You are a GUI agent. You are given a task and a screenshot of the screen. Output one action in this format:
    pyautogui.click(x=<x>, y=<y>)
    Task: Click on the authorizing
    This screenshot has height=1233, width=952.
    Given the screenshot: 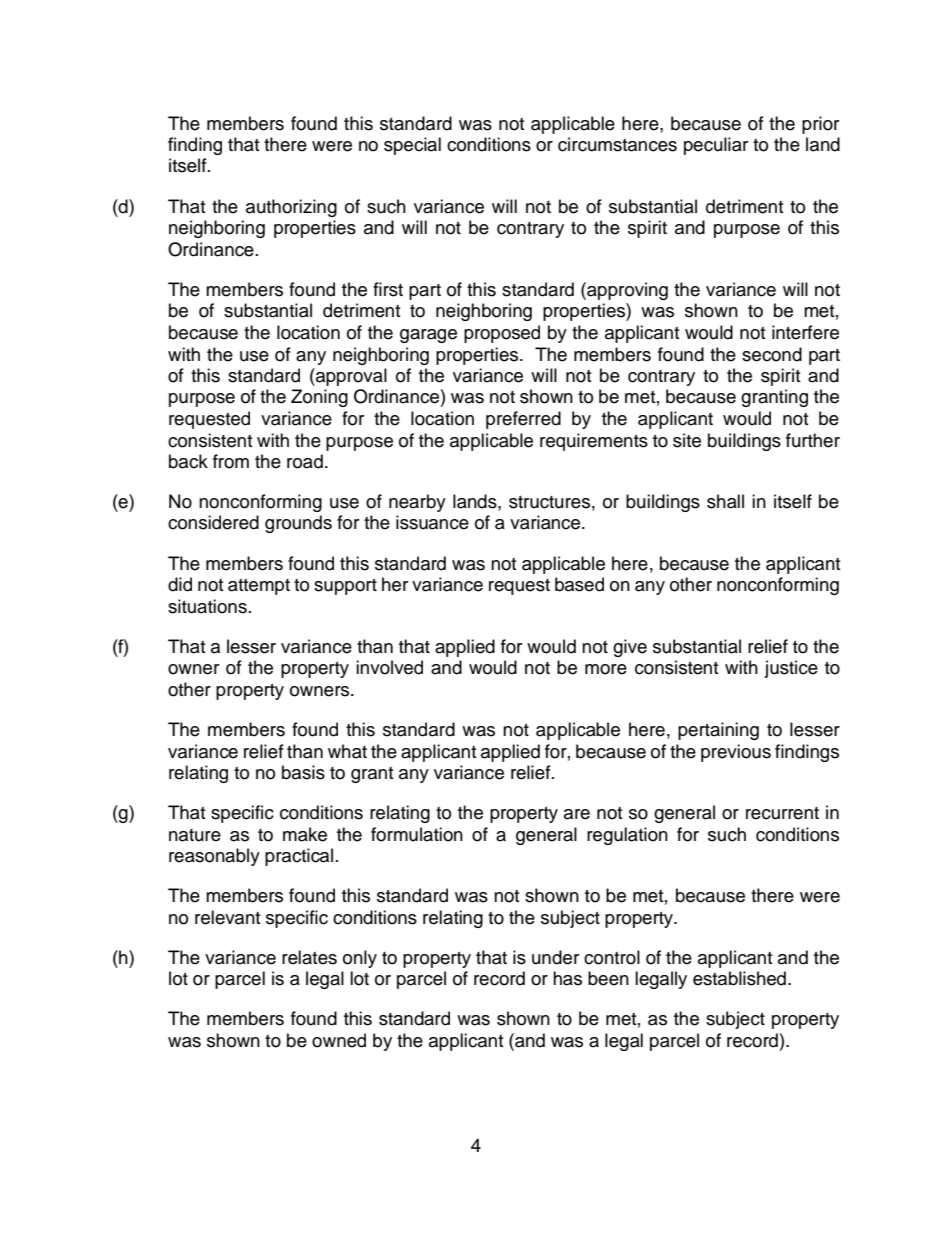 What is the action you would take?
    pyautogui.click(x=291, y=208)
